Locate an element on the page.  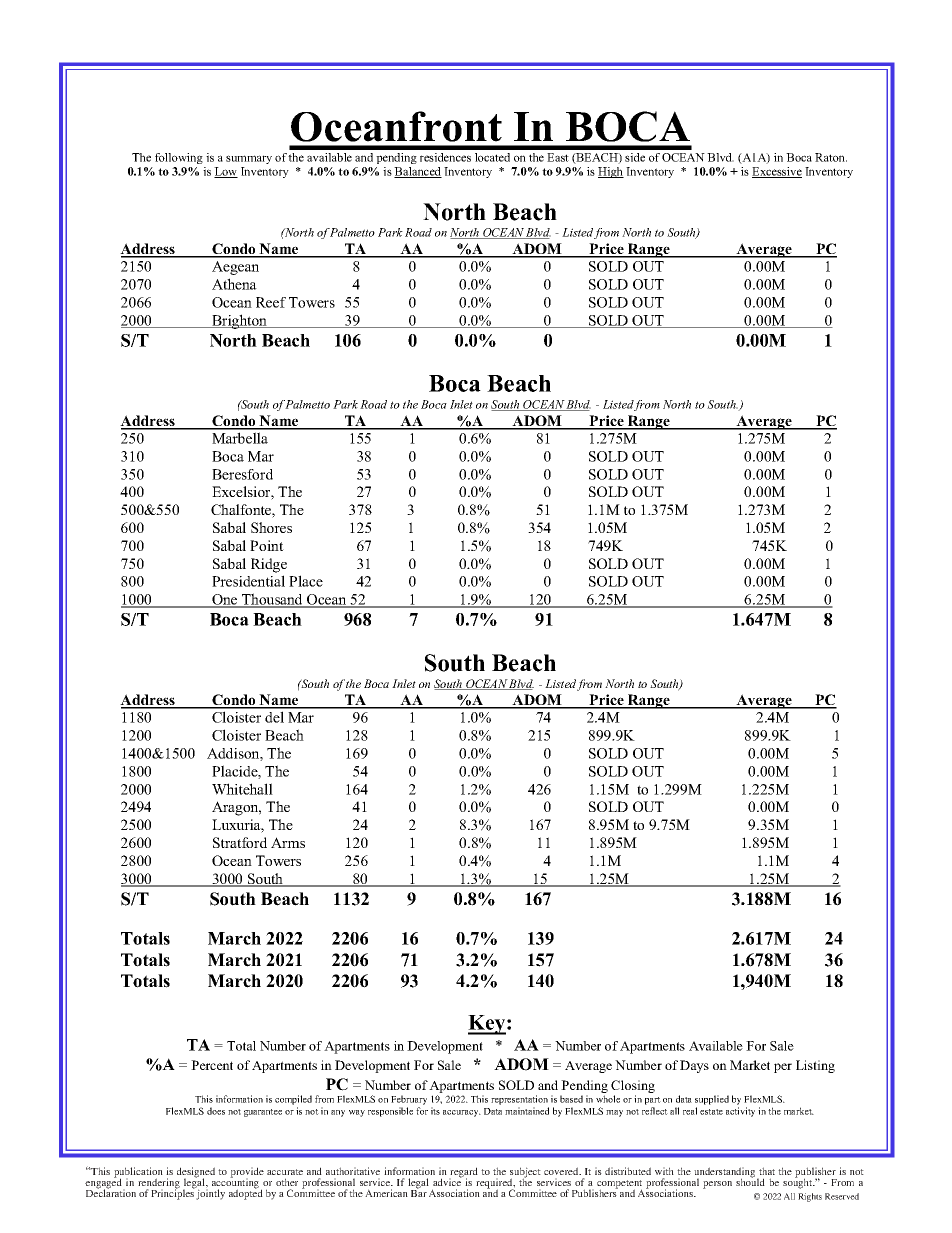
Excessive is located at coordinates (777, 172).
